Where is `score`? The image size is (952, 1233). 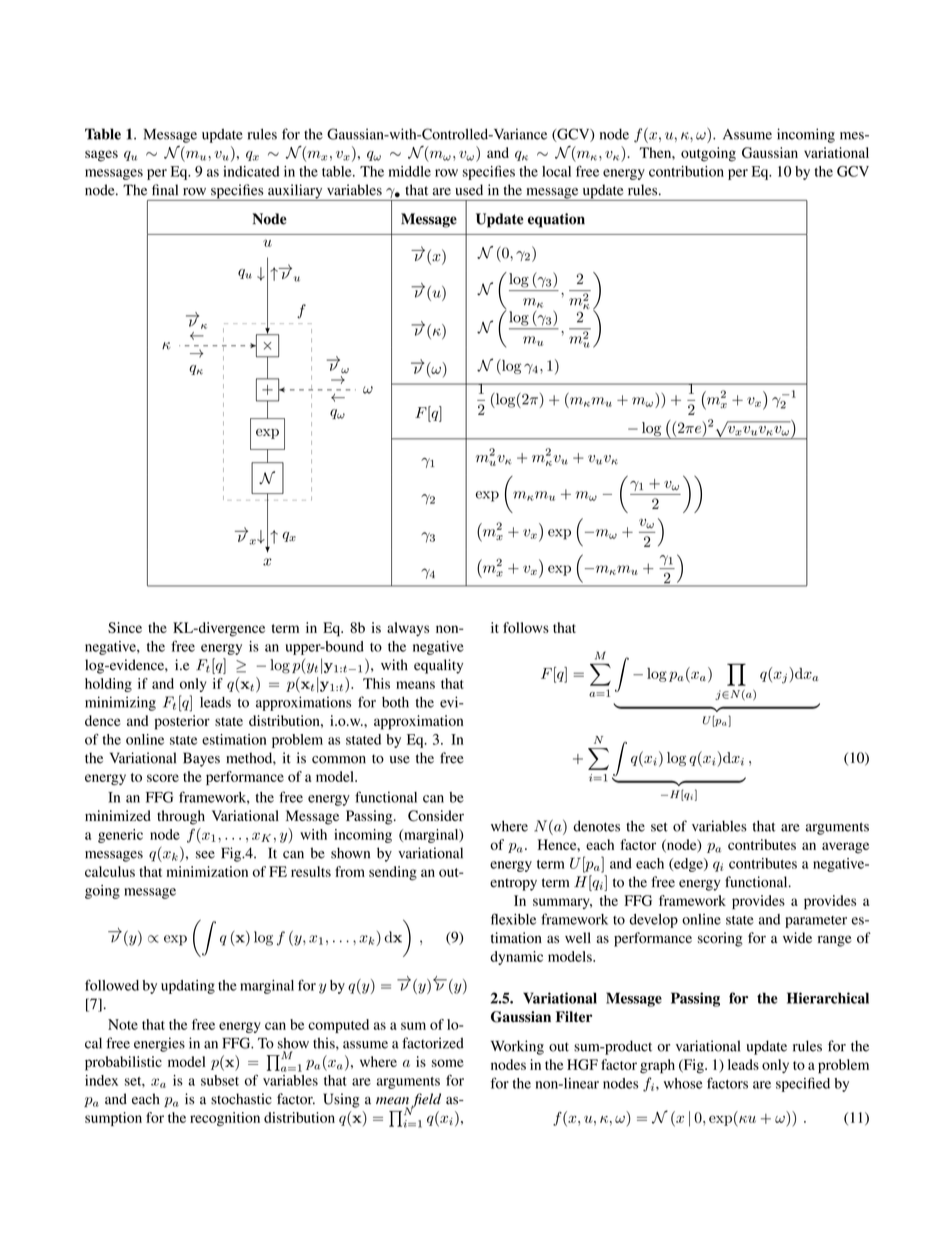 score is located at coordinates (163, 778).
